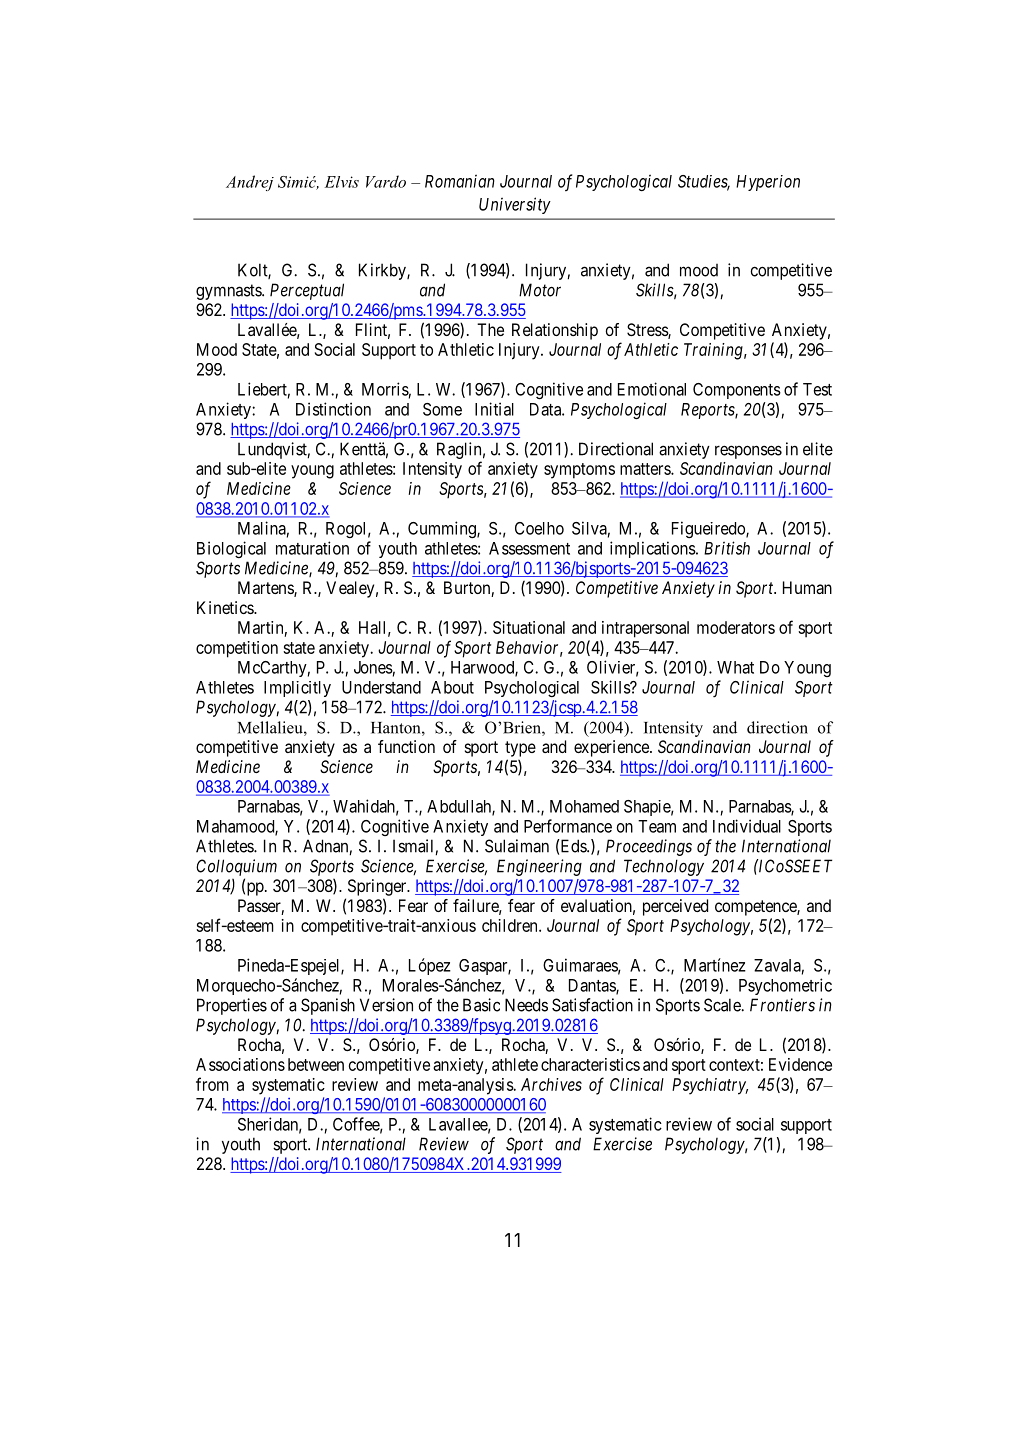  I want to click on University, so click(515, 205).
